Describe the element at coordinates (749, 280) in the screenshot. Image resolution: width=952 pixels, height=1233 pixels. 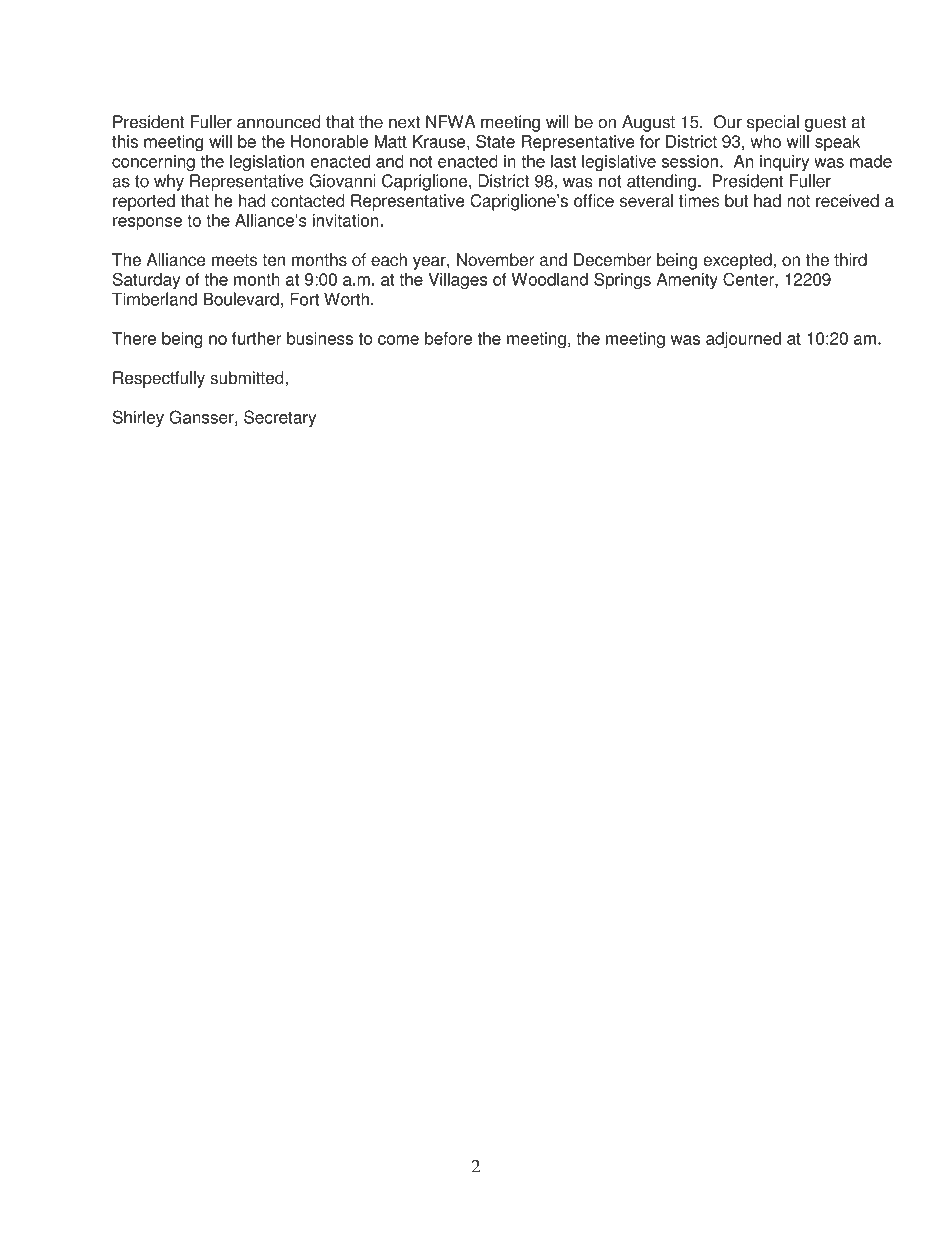
I see `Center` at that location.
